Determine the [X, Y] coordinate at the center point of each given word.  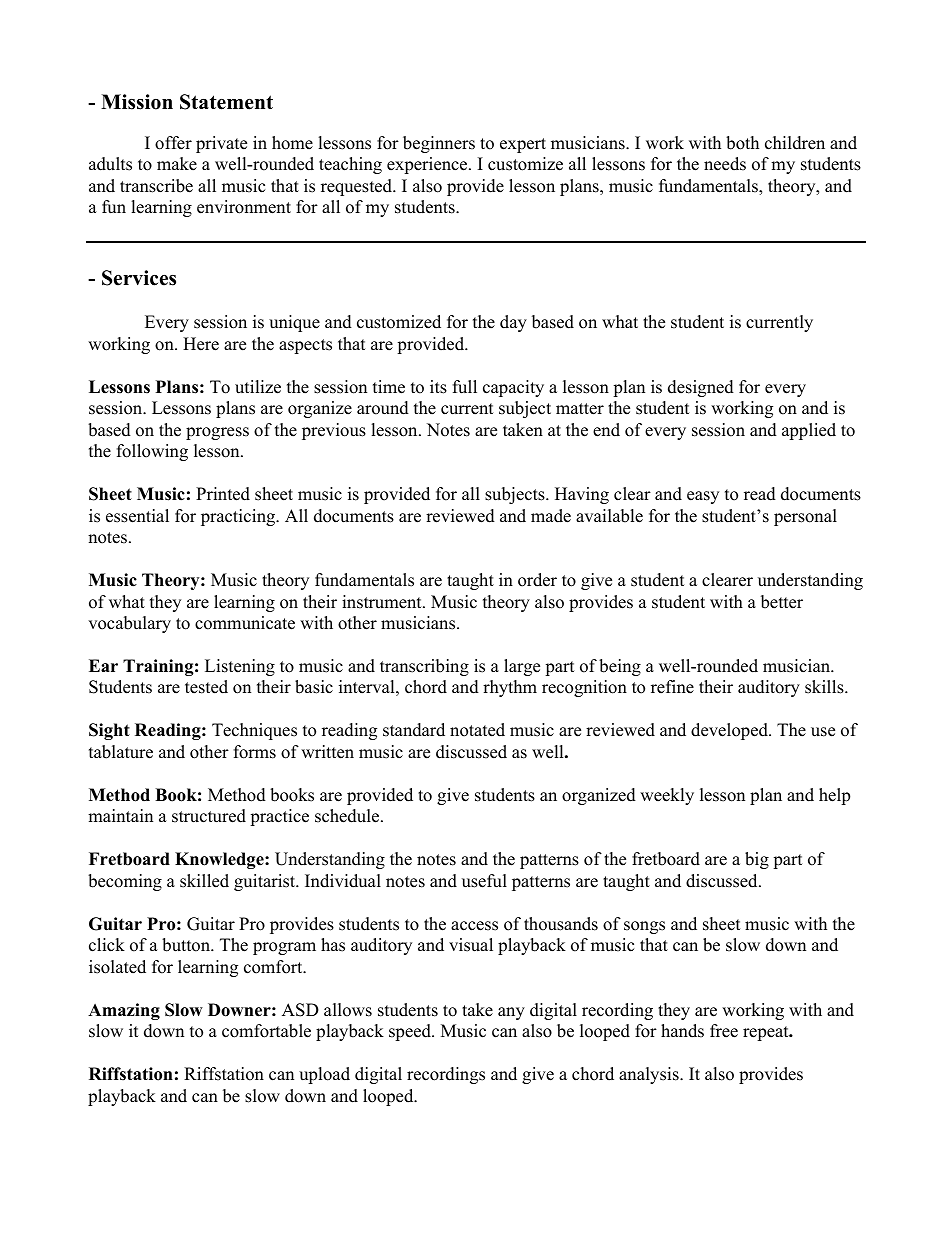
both [742, 143]
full [465, 387]
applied [809, 431]
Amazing [124, 1011]
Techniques [254, 731]
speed [411, 1032]
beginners [439, 144]
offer [173, 143]
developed [730, 731]
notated [477, 730]
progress [217, 433]
